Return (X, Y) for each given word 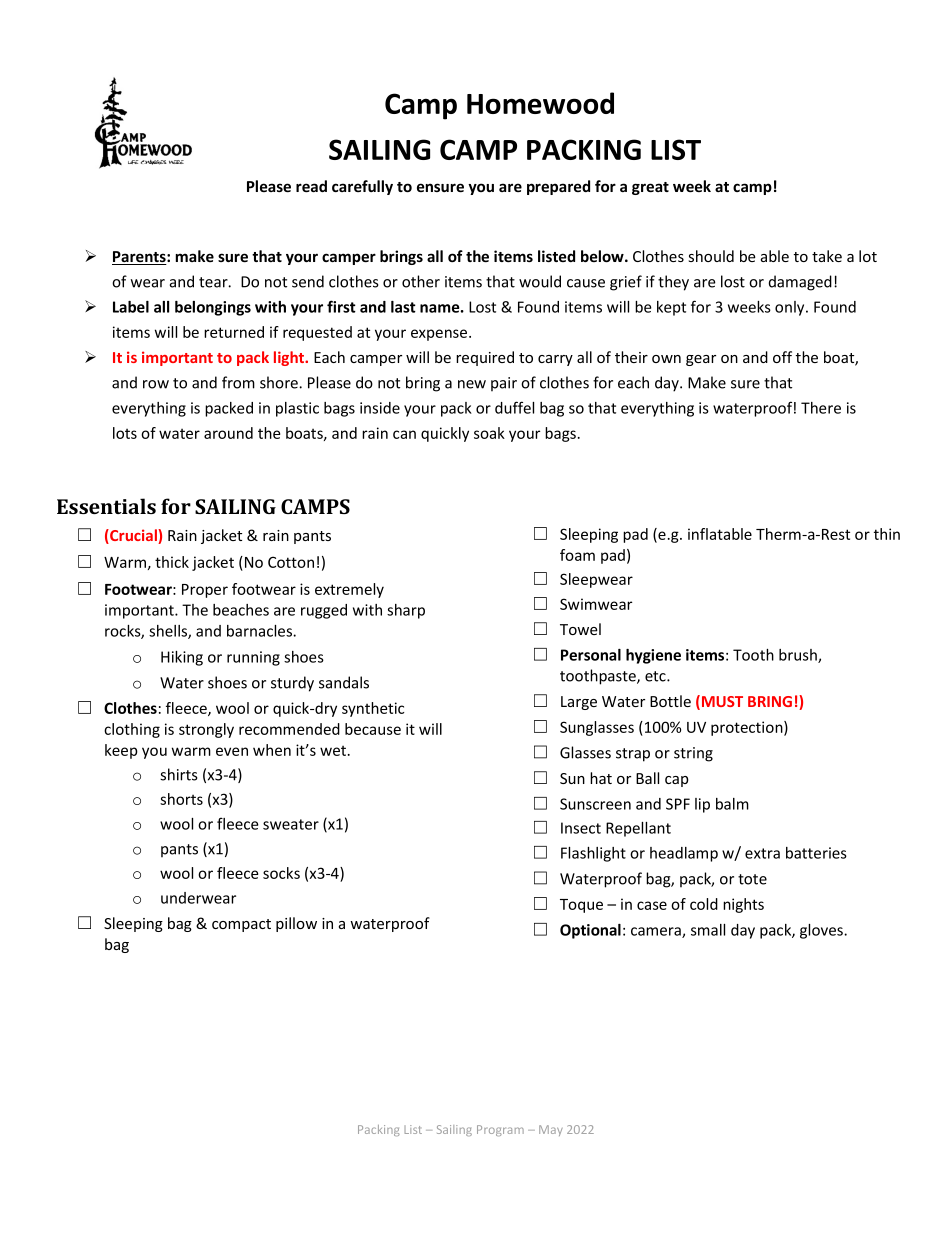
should (711, 256)
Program (500, 1130)
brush (799, 656)
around (228, 433)
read (311, 186)
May (551, 1130)
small (708, 930)
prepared (558, 187)
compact (241, 925)
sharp (406, 611)
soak (489, 433)
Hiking (182, 658)
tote (752, 879)
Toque (581, 906)
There (821, 408)
